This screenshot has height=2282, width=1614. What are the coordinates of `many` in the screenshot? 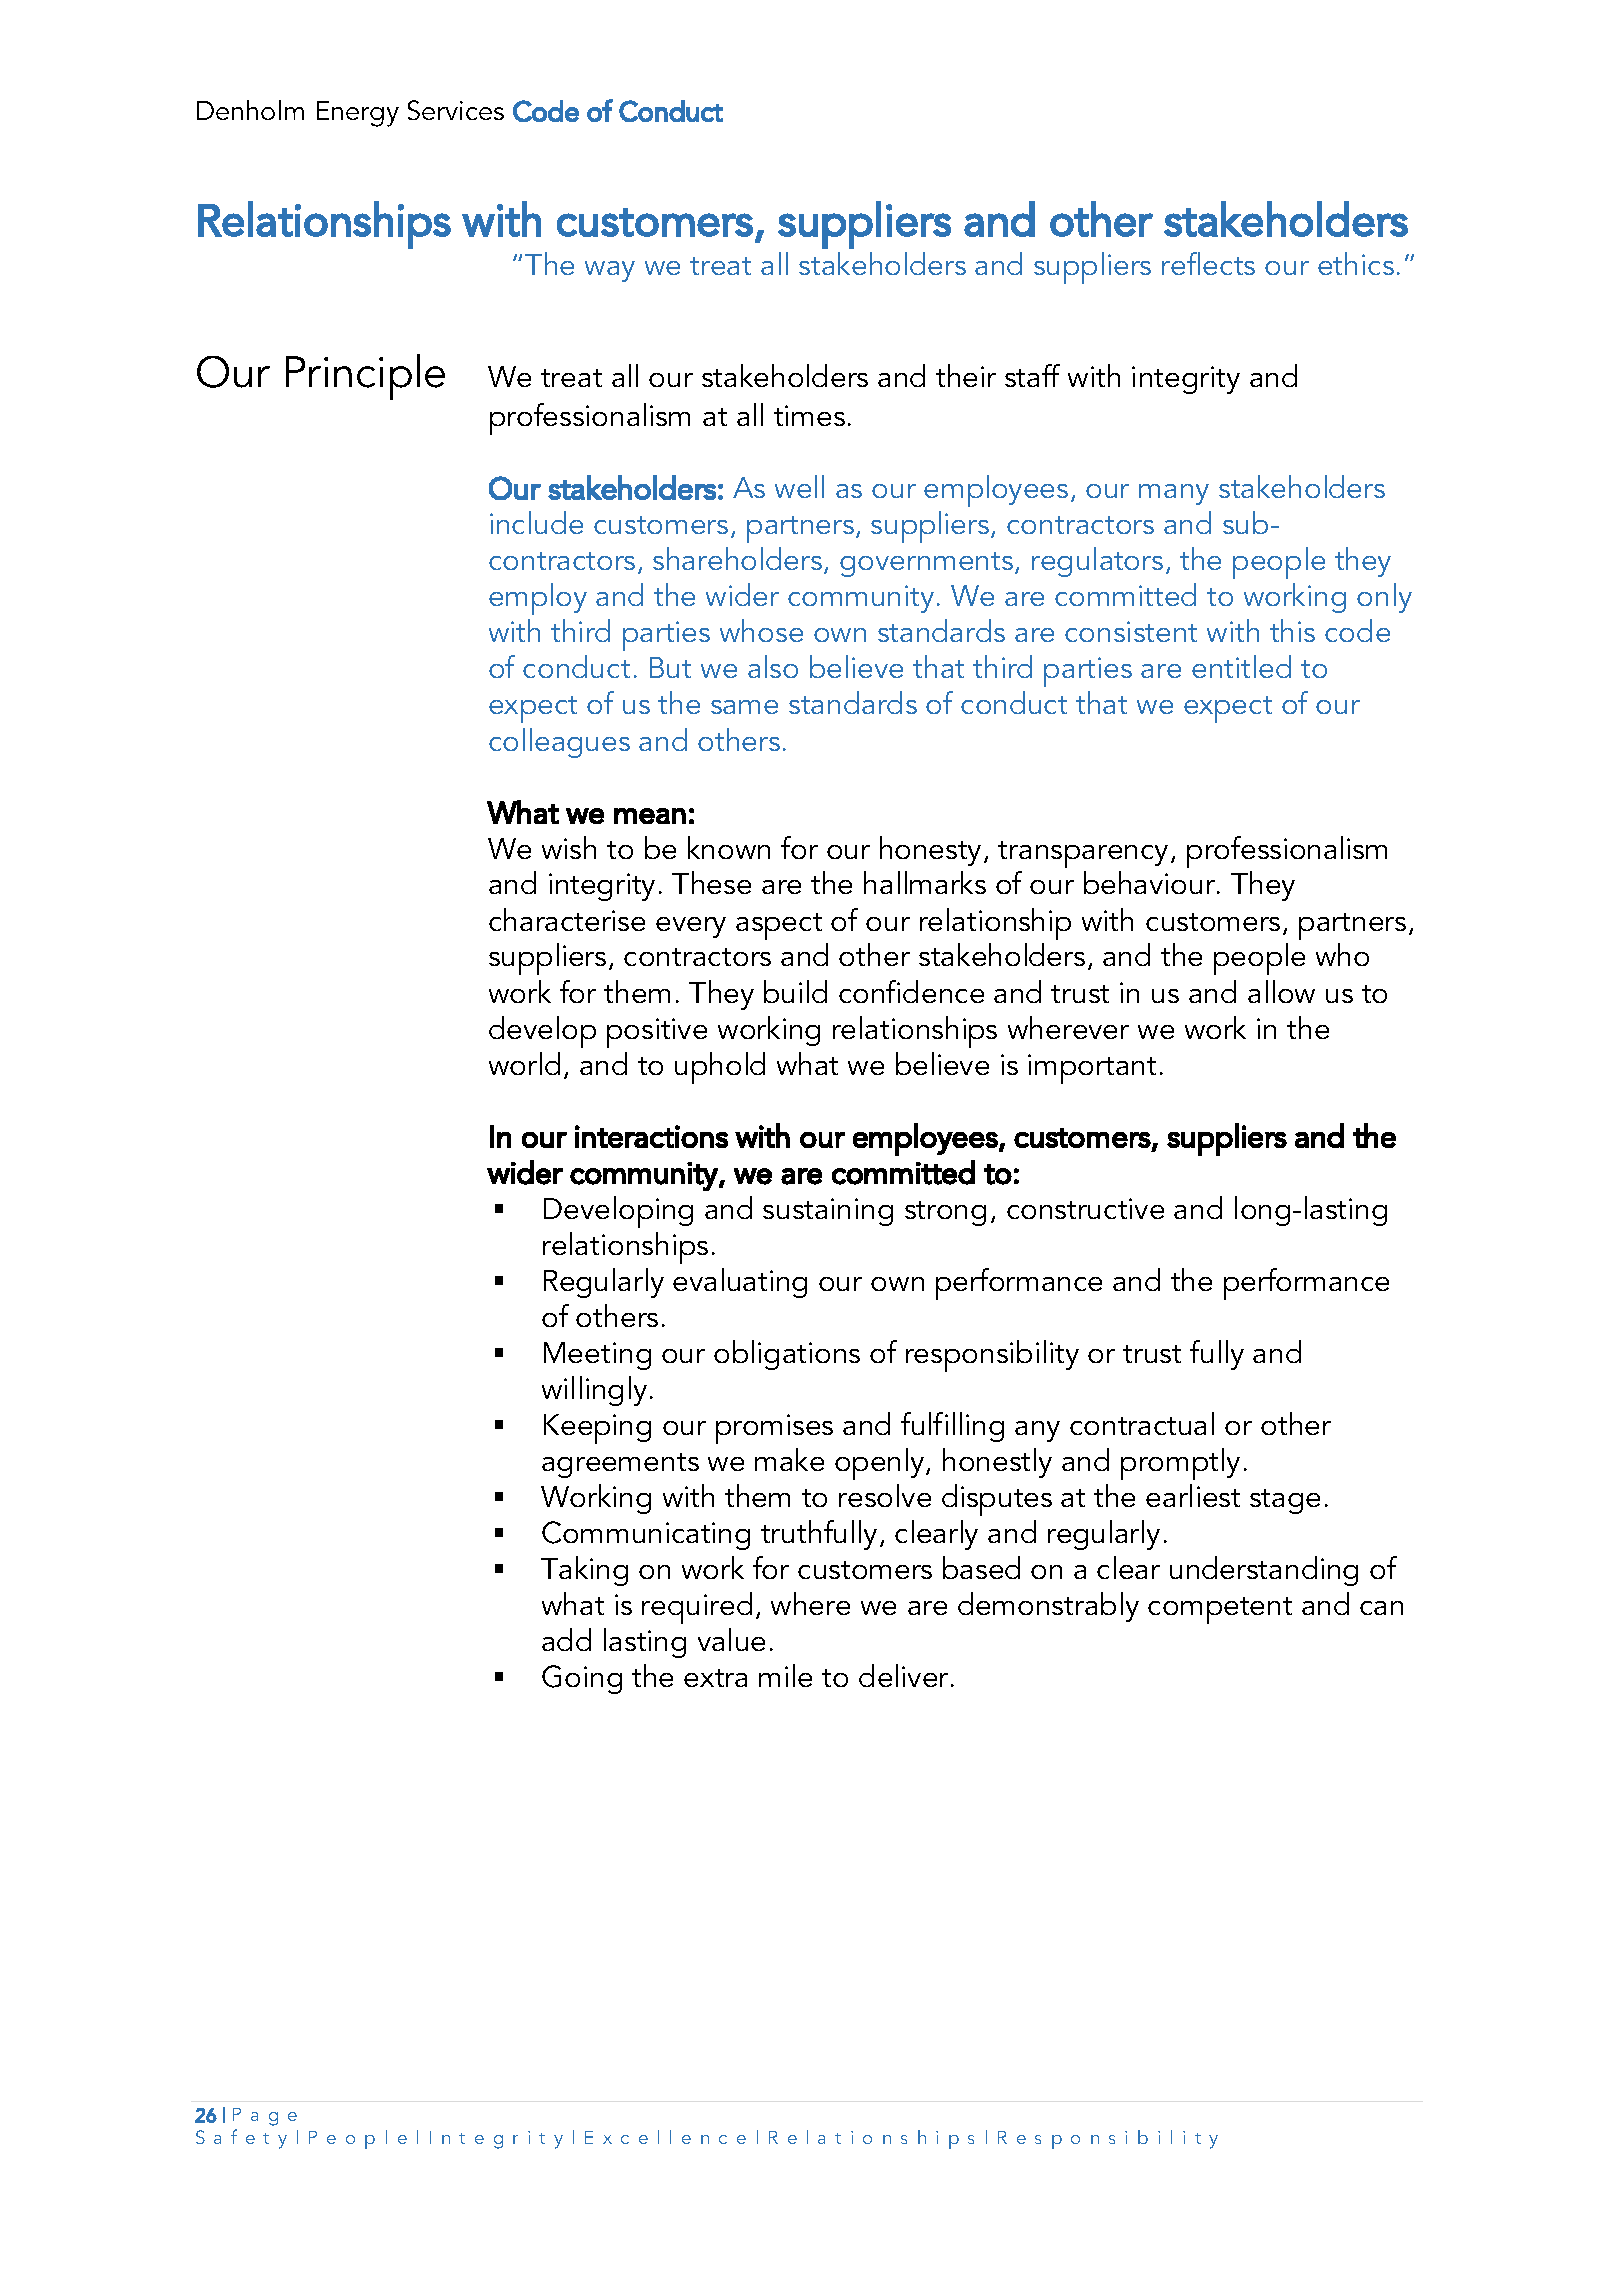 It's located at (1174, 494).
